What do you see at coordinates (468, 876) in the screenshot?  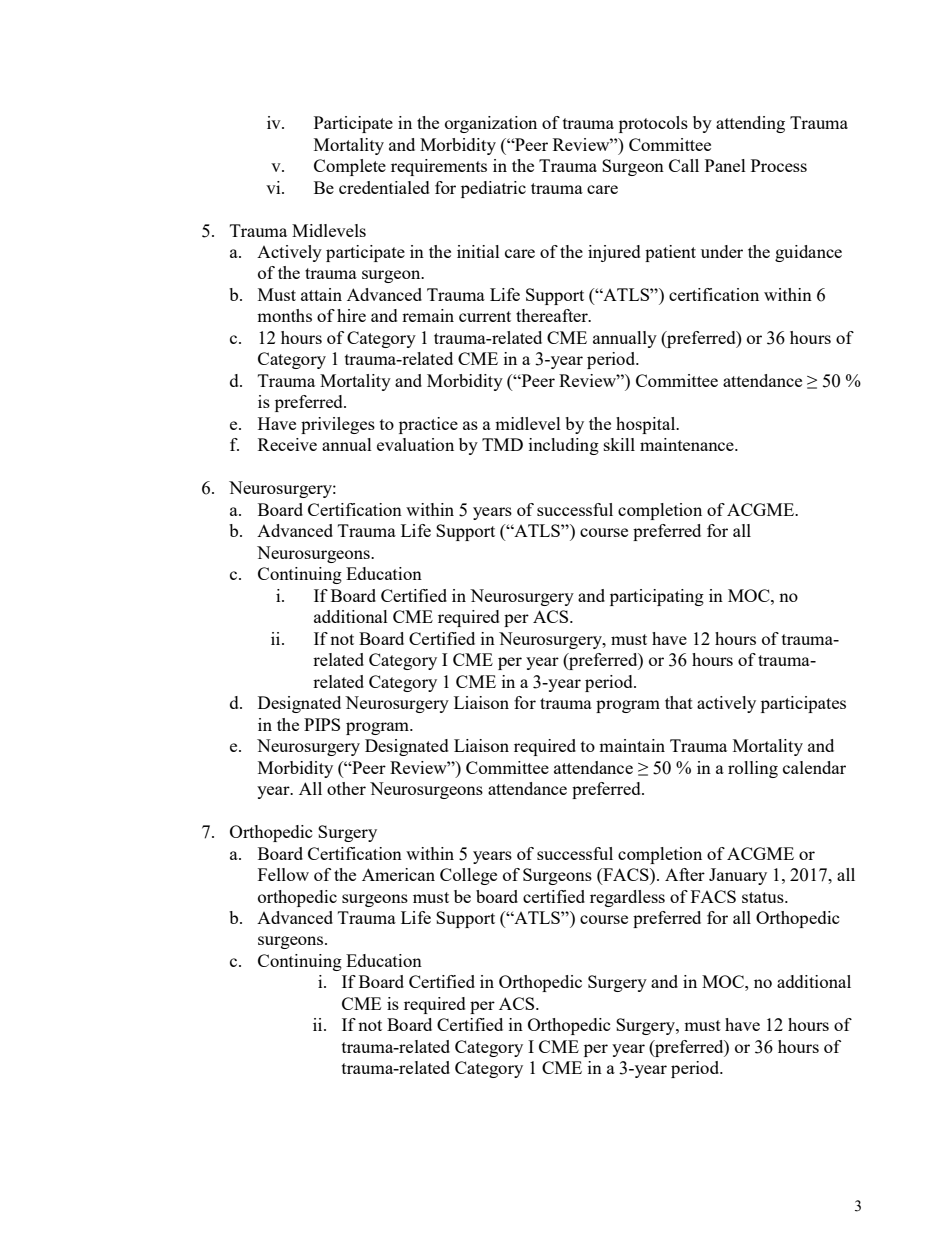 I see `College` at bounding box center [468, 876].
